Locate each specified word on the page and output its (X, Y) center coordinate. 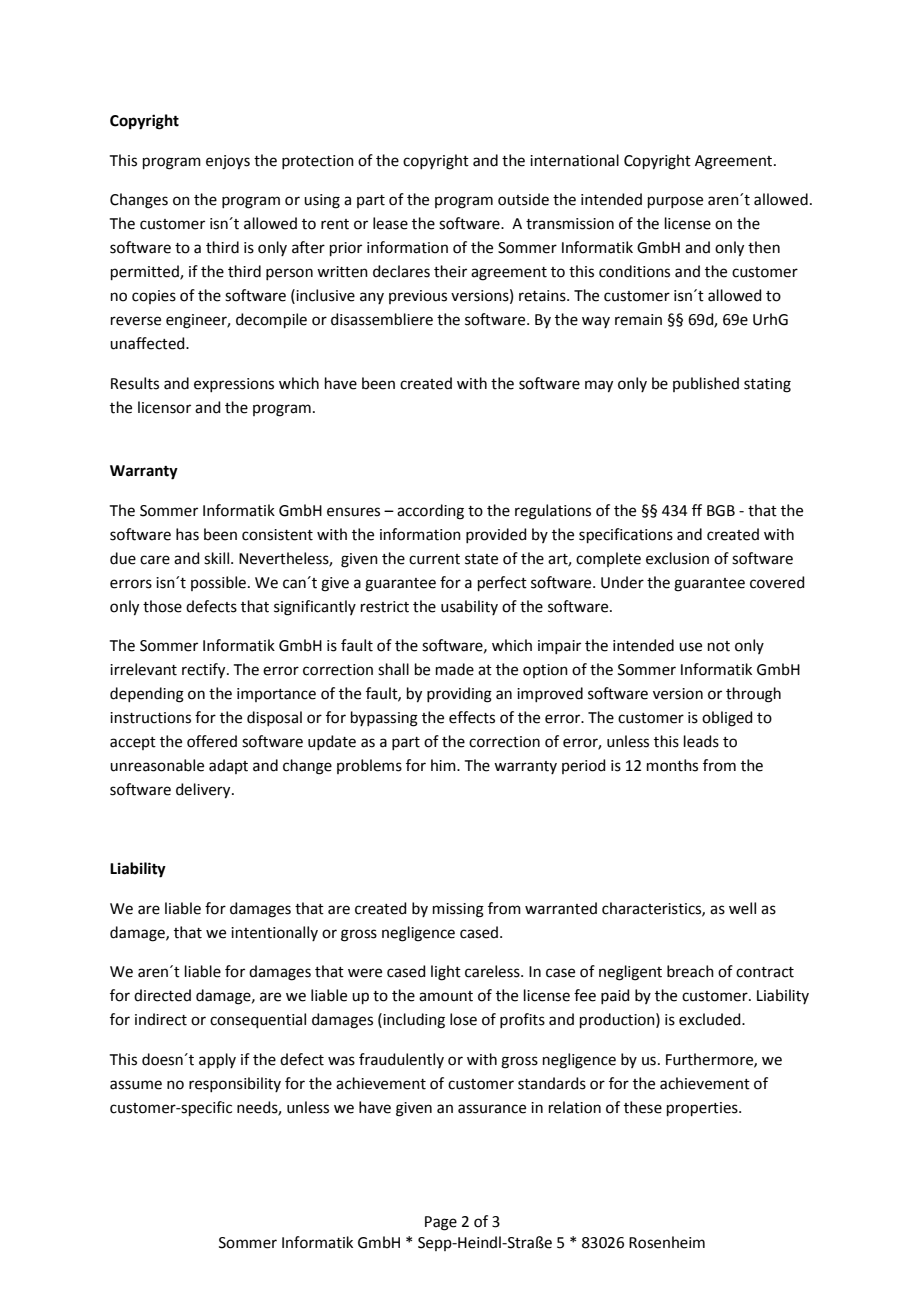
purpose (675, 202)
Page (441, 1223)
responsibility (235, 1084)
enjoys (228, 162)
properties (703, 1109)
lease (390, 223)
